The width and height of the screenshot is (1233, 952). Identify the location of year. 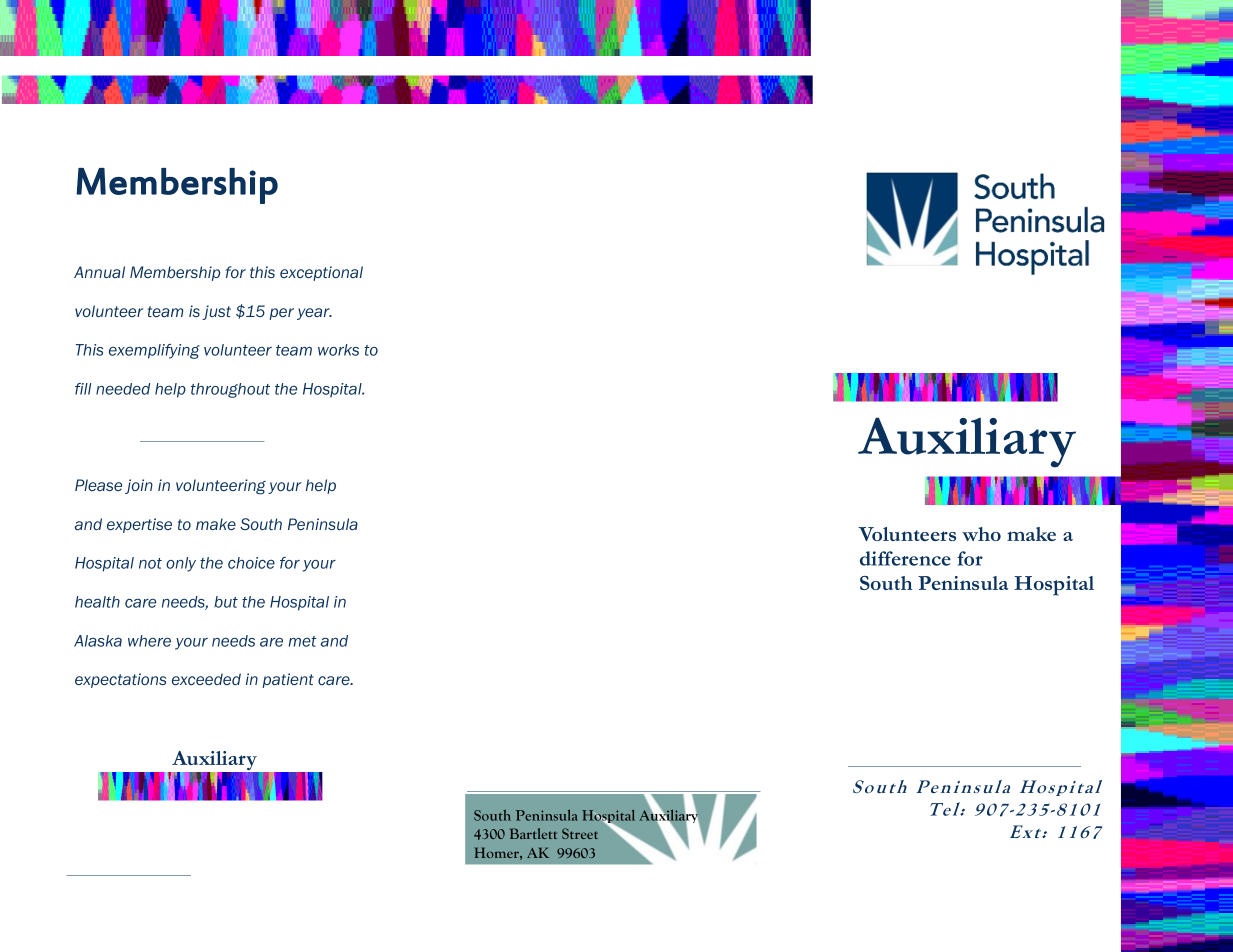
(314, 314).
